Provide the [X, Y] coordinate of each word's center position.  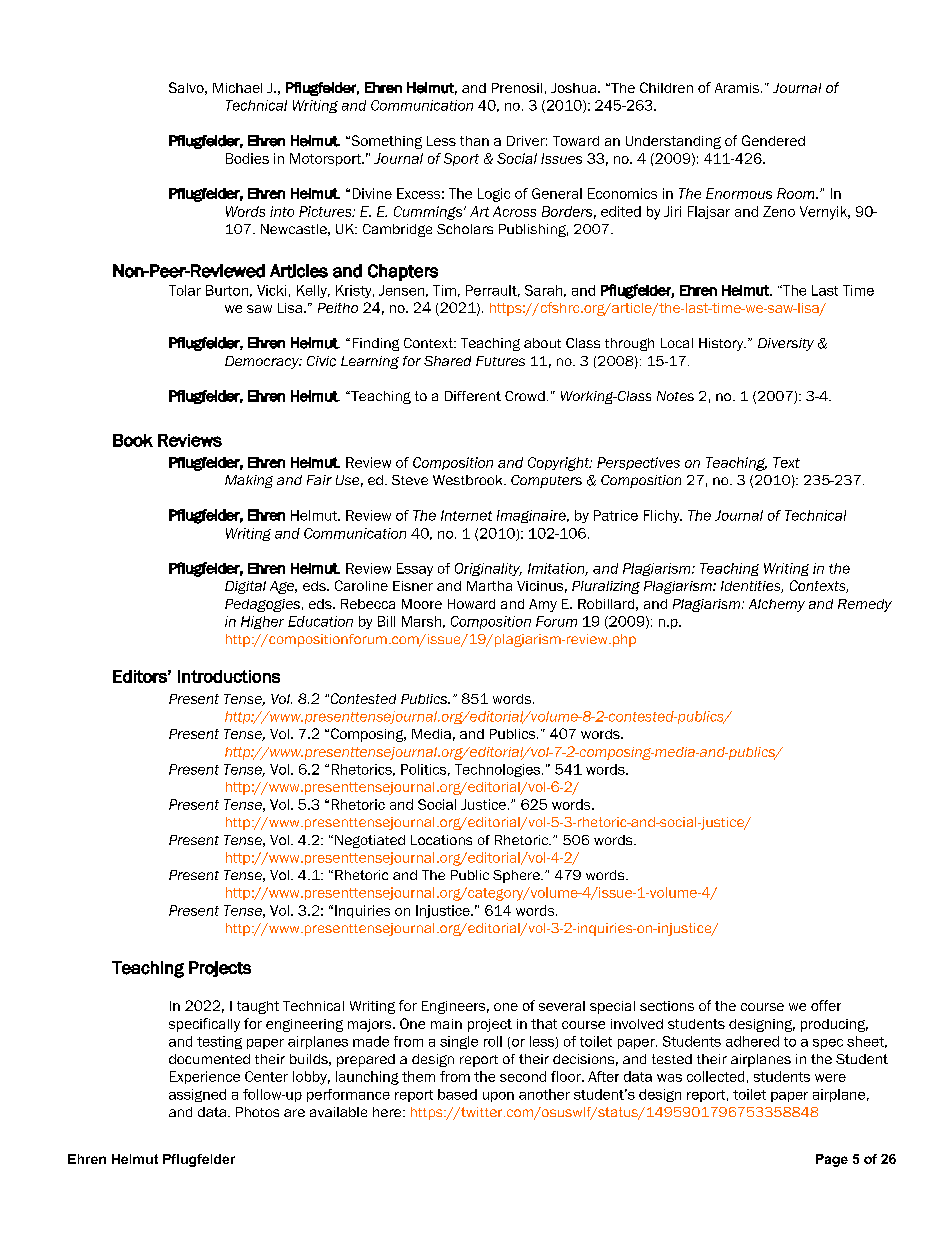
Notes [675, 396]
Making [249, 481]
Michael [237, 88]
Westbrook [469, 480]
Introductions [229, 676]
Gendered [773, 140]
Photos [257, 1112]
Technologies [499, 770]
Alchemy [777, 605]
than [474, 141]
